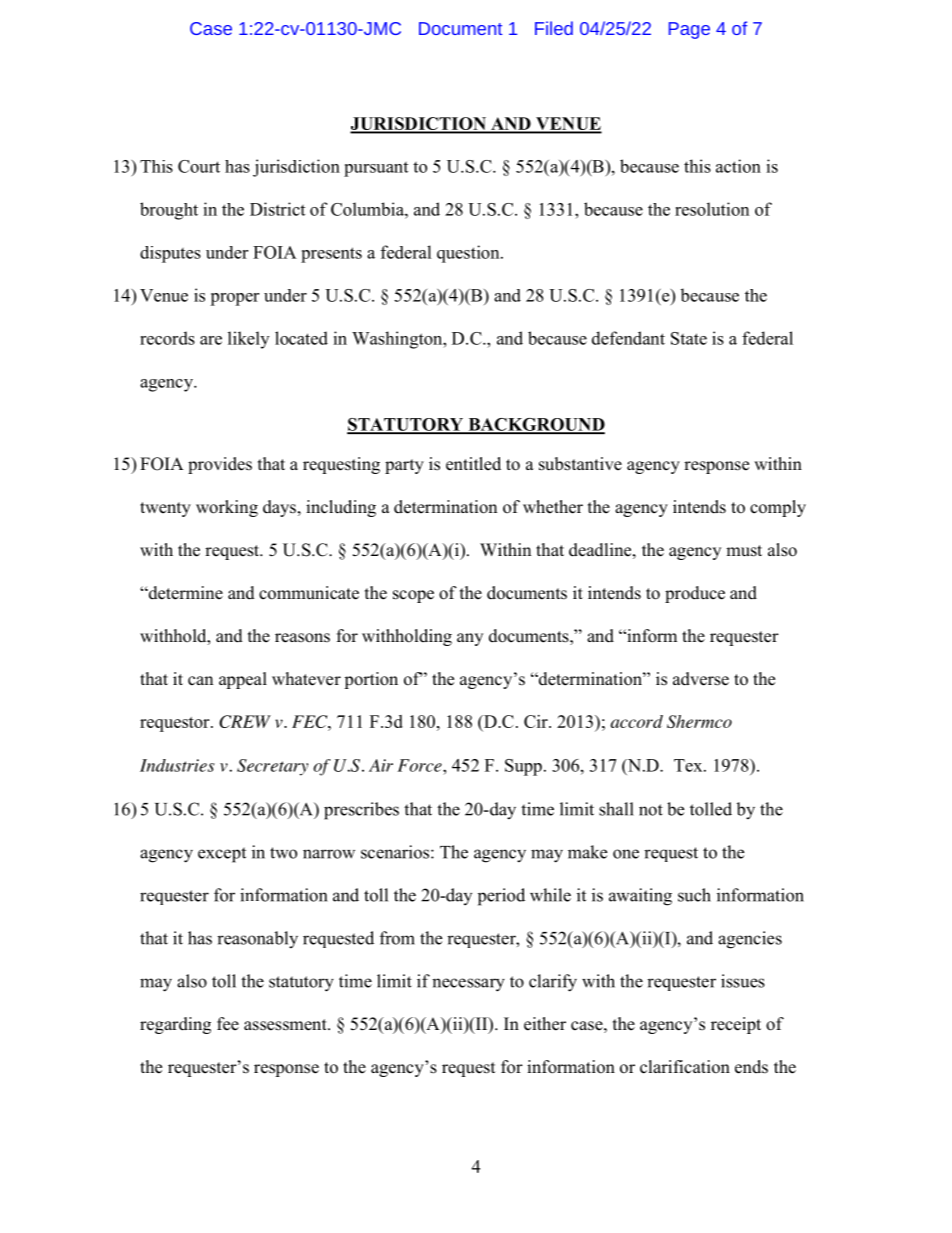 The width and height of the screenshot is (952, 1233). I want to click on State, so click(689, 338).
